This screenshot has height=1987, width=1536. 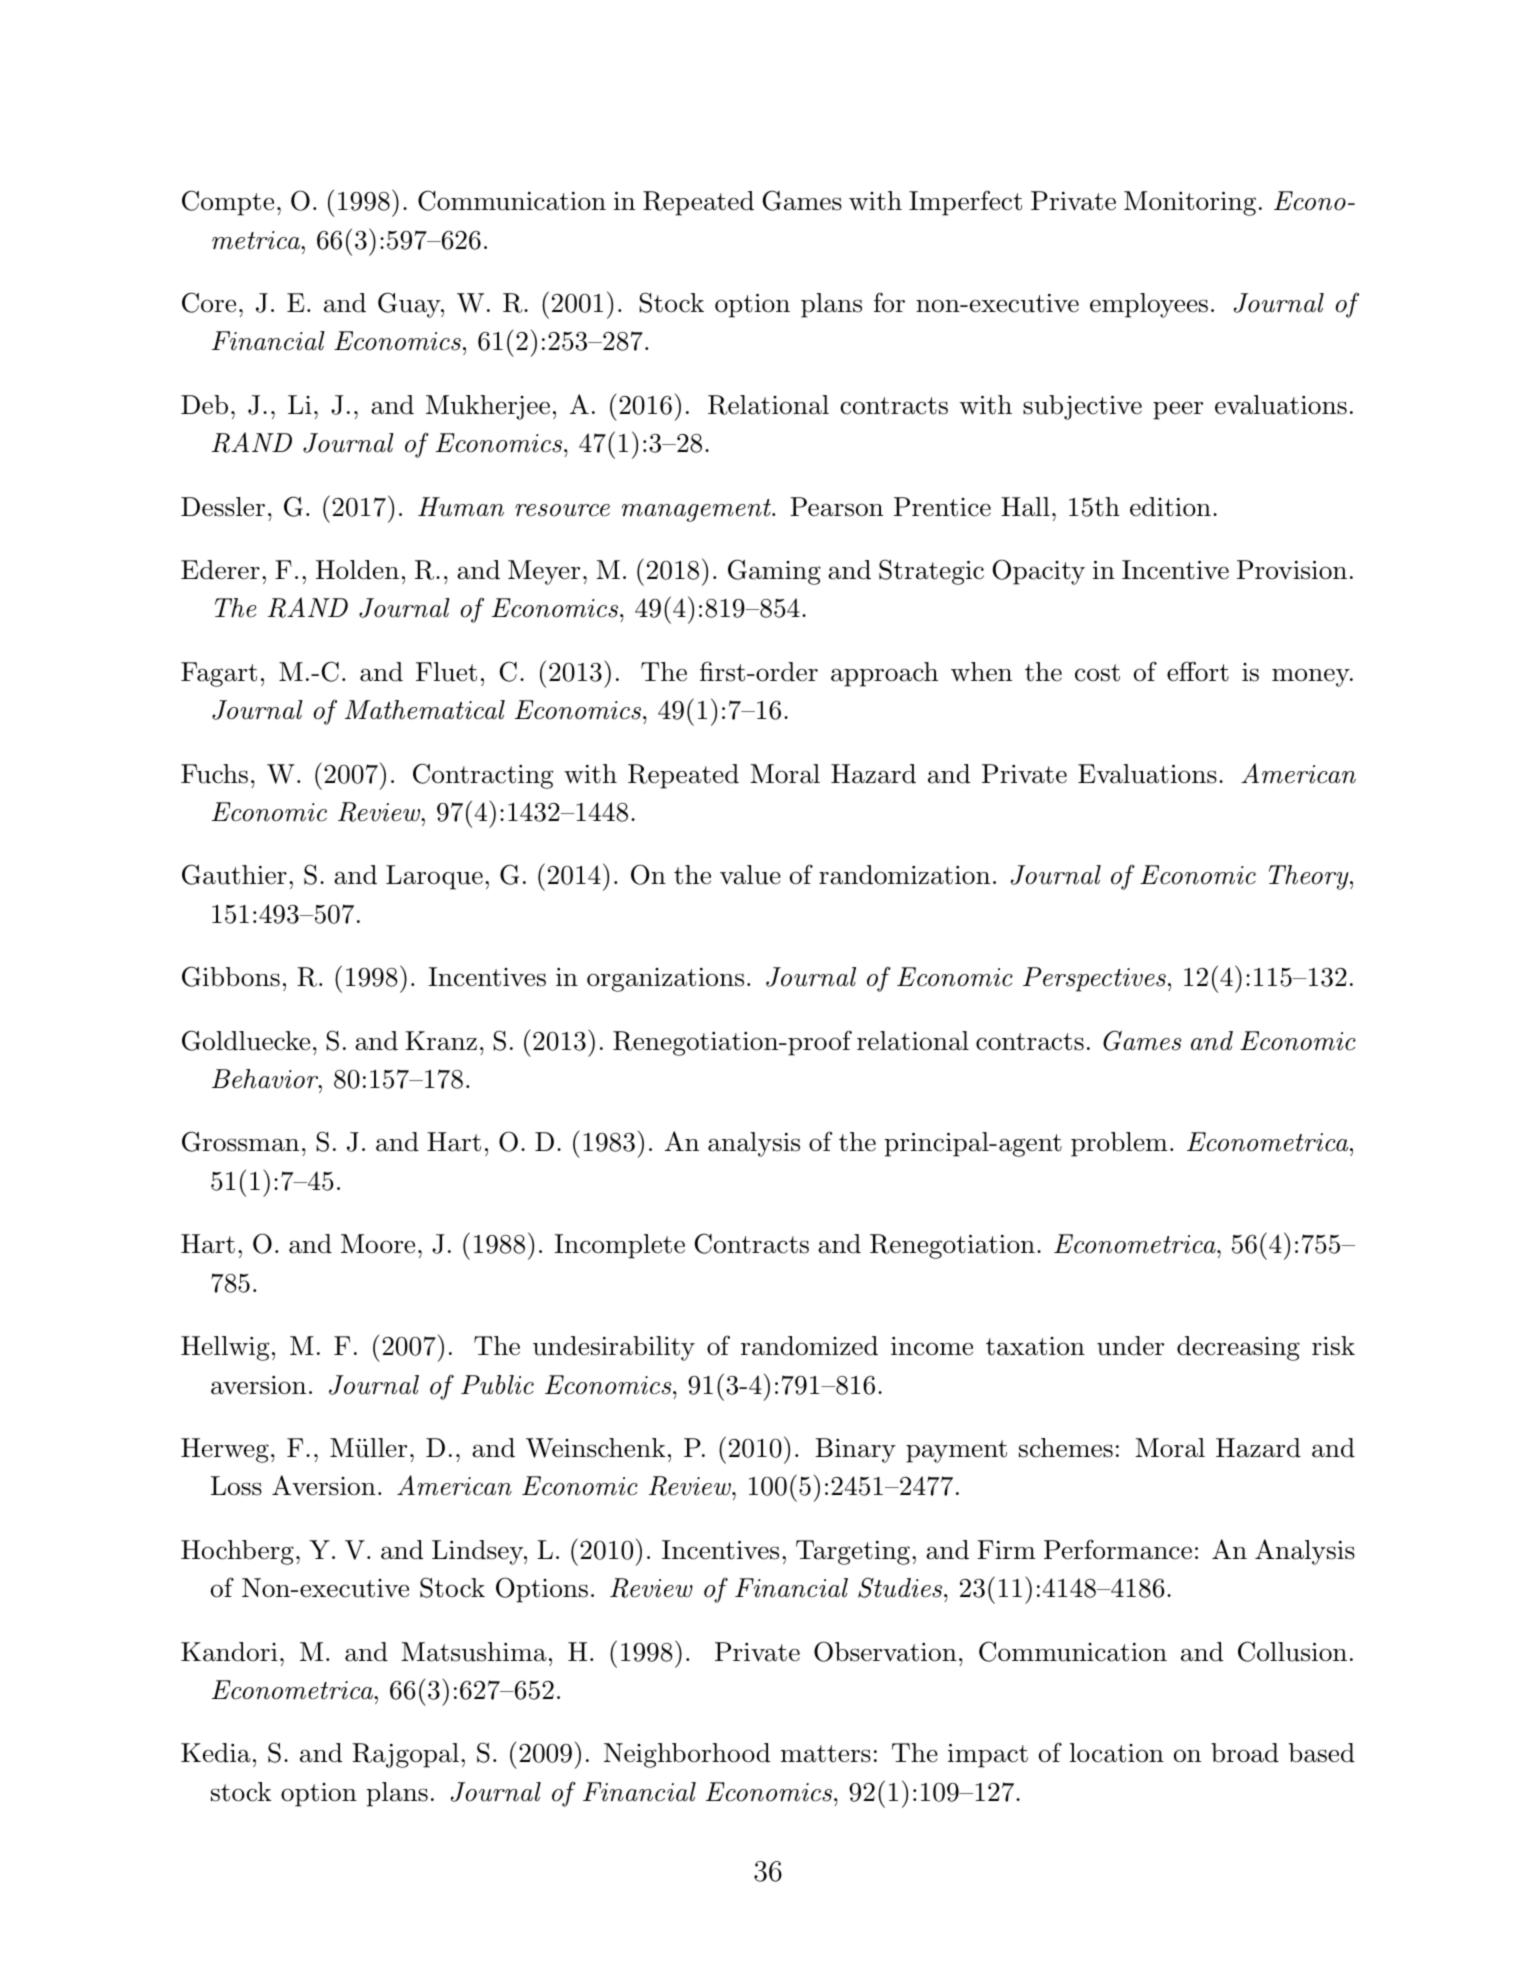 What do you see at coordinates (665, 980) in the screenshot?
I see `organizations` at bounding box center [665, 980].
